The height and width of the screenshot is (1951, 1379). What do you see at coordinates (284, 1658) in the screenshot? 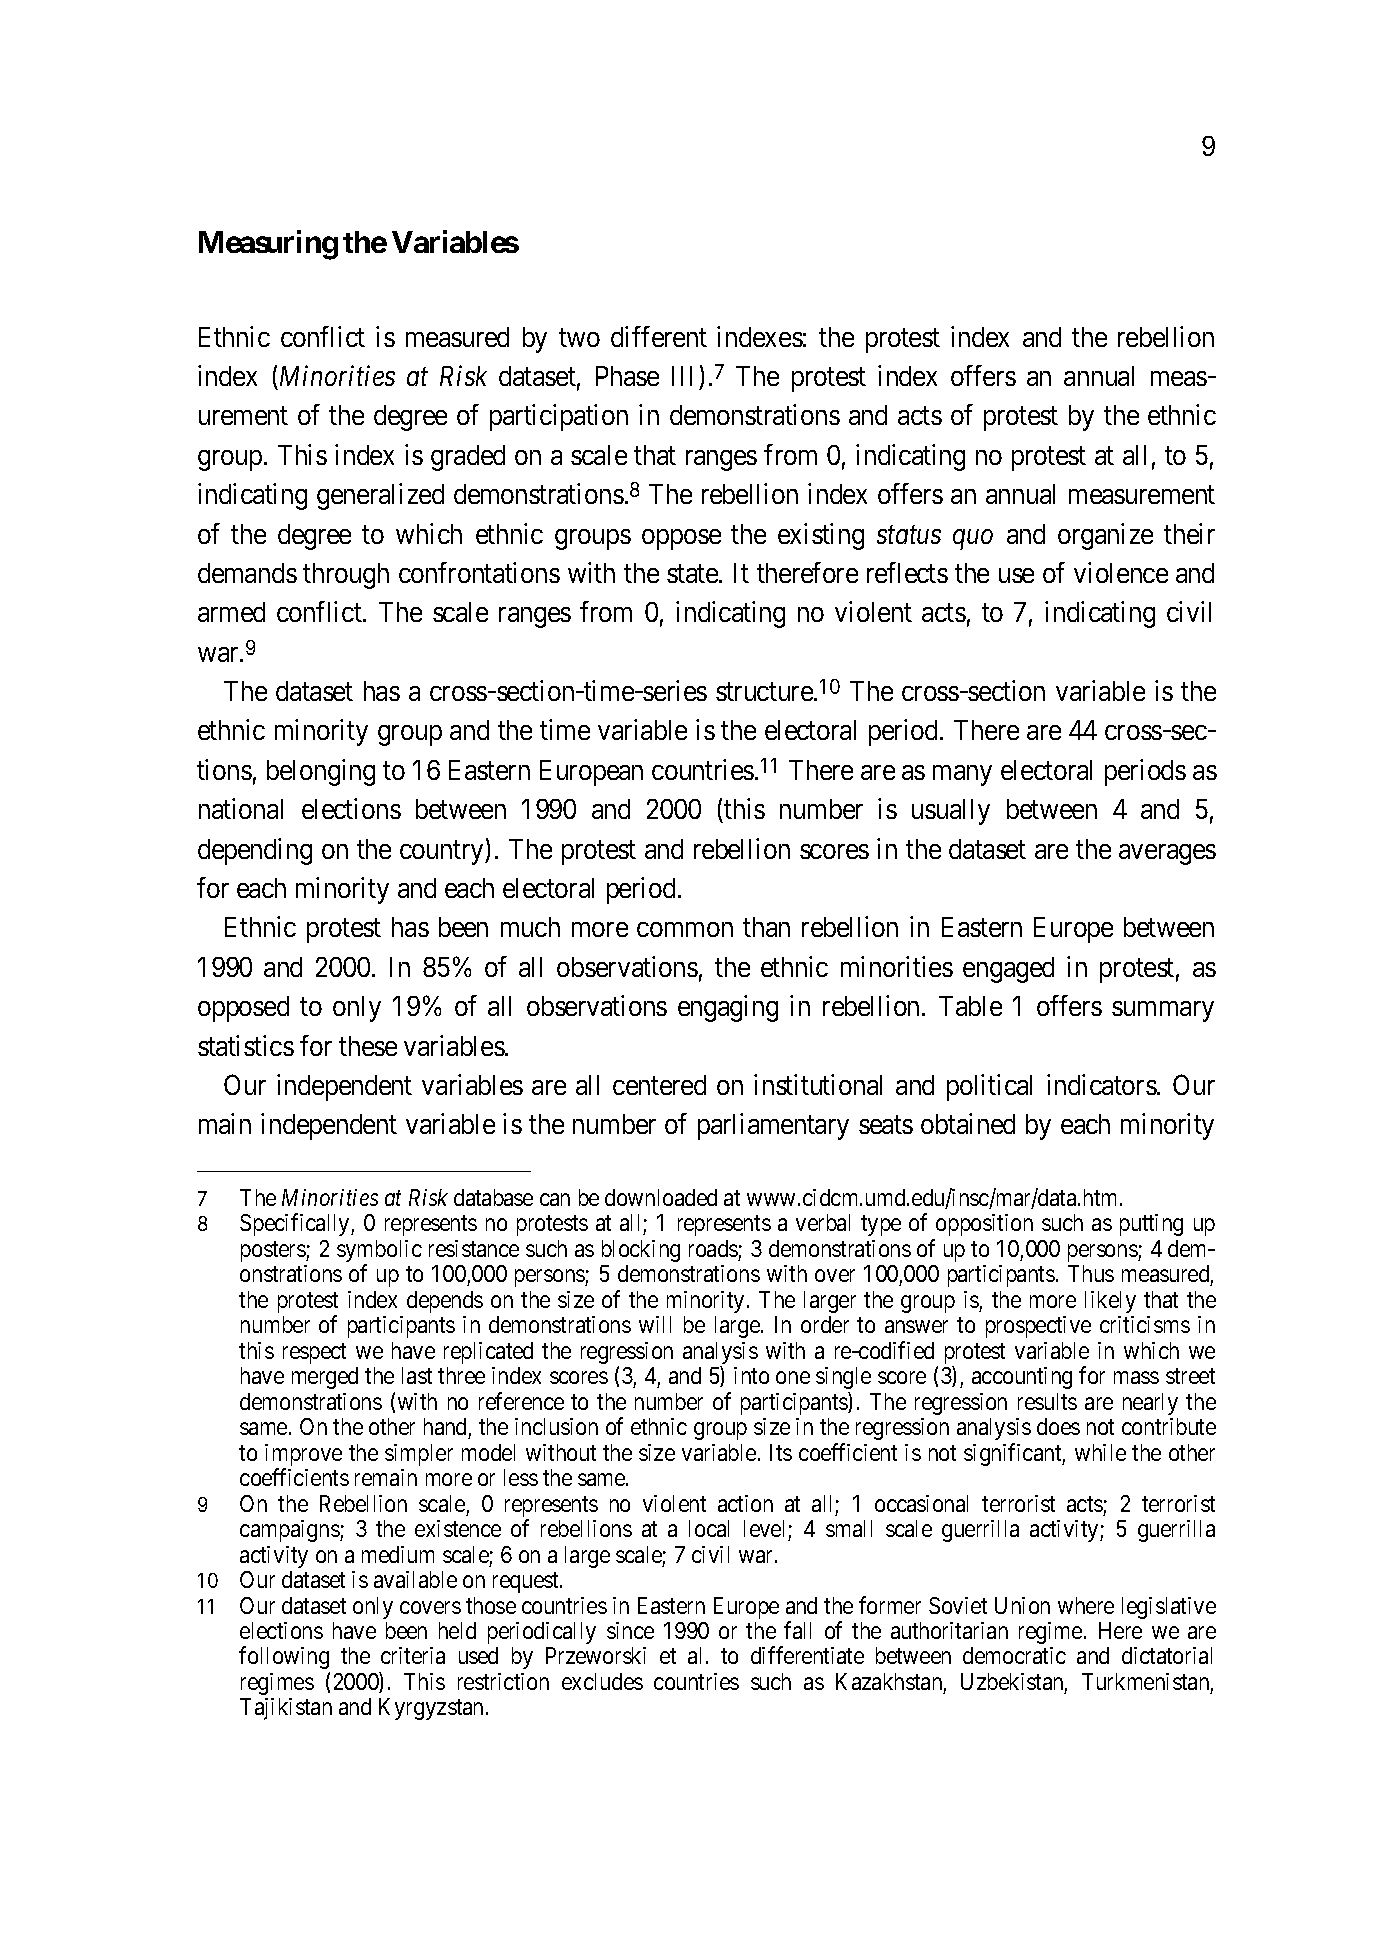
I see `following` at bounding box center [284, 1658].
